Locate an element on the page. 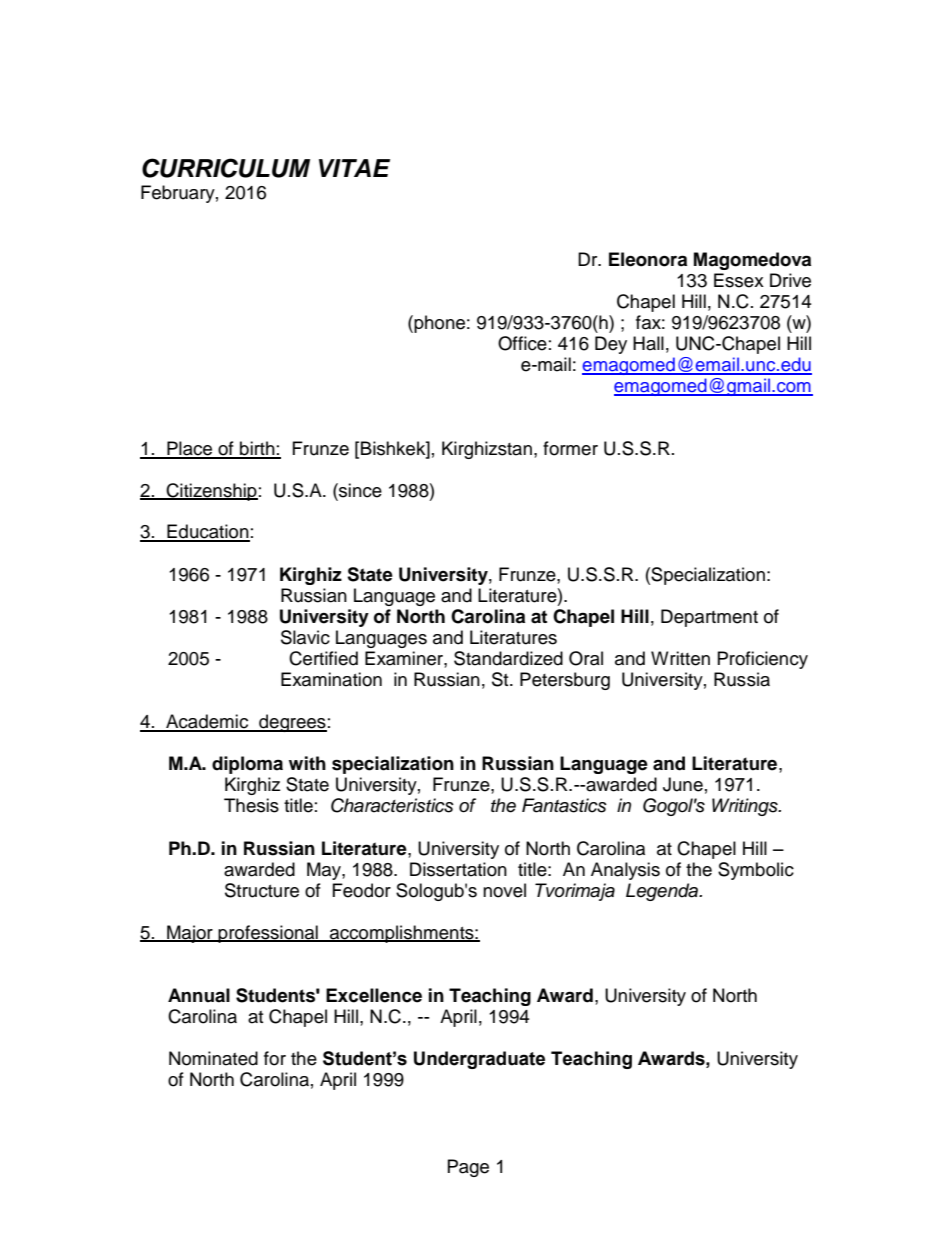 Image resolution: width=952 pixels, height=1233 pixels. Standardized is located at coordinates (508, 658).
